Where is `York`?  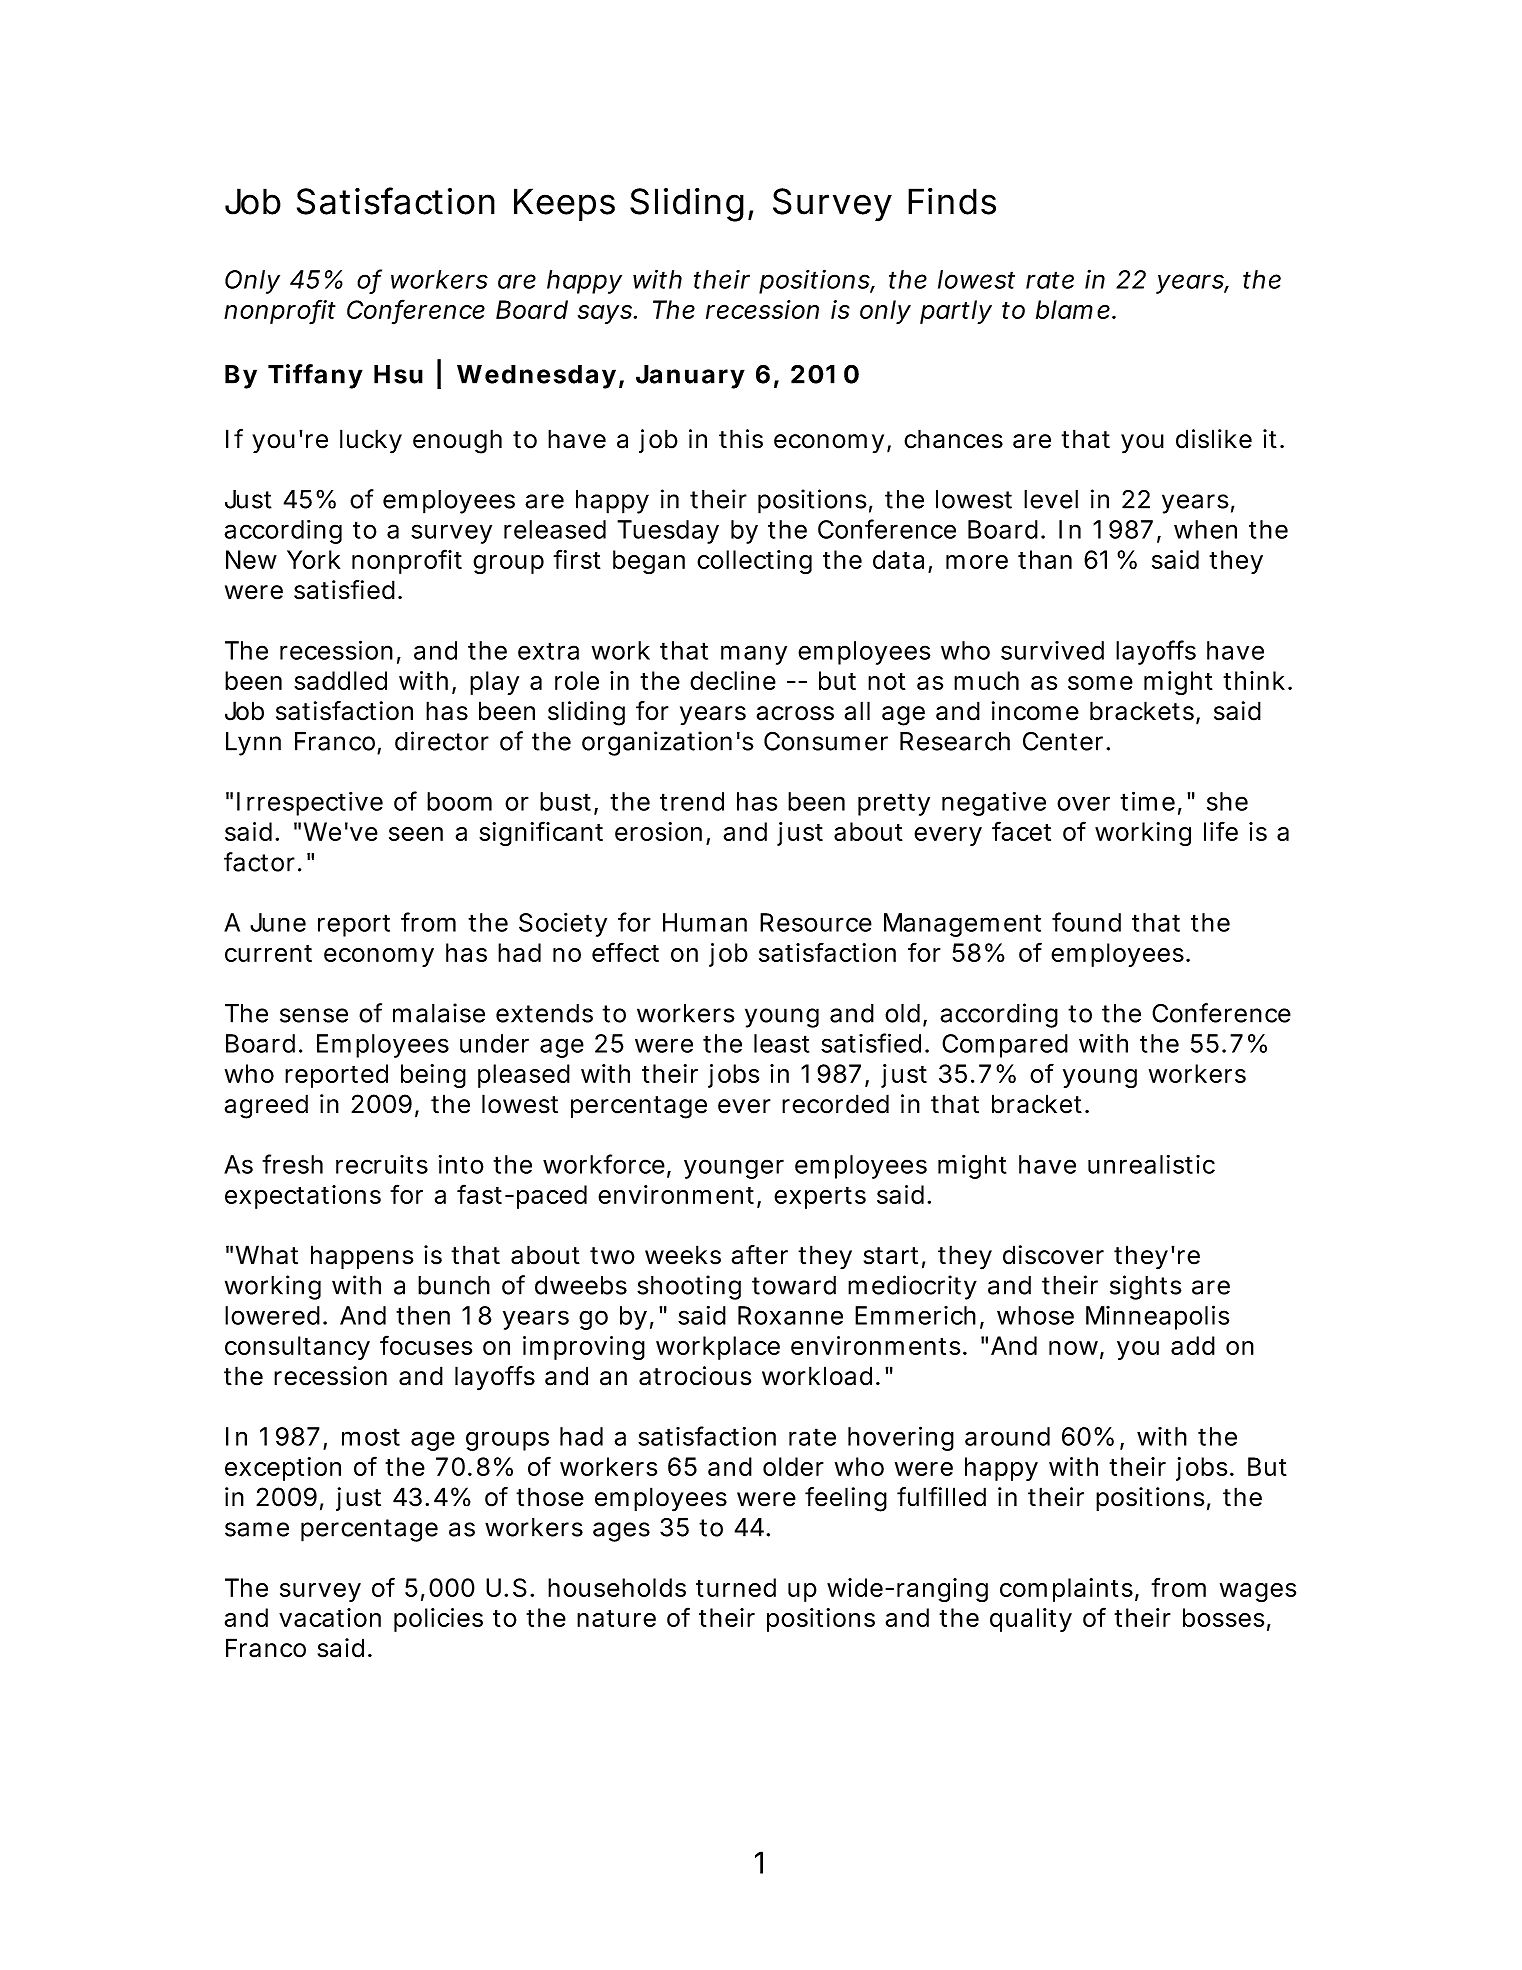 York is located at coordinates (313, 559).
